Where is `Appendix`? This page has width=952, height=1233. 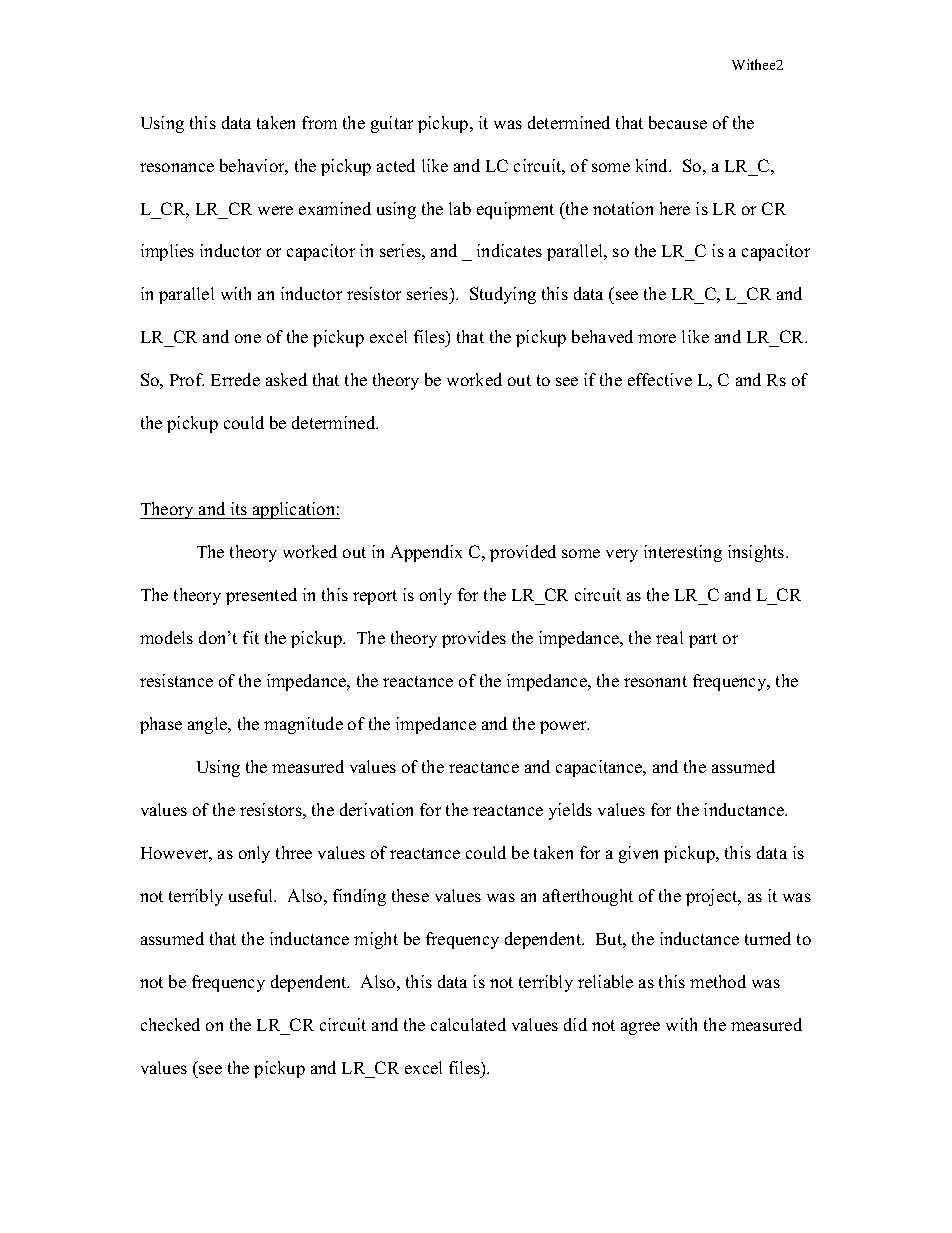 Appendix is located at coordinates (426, 553).
